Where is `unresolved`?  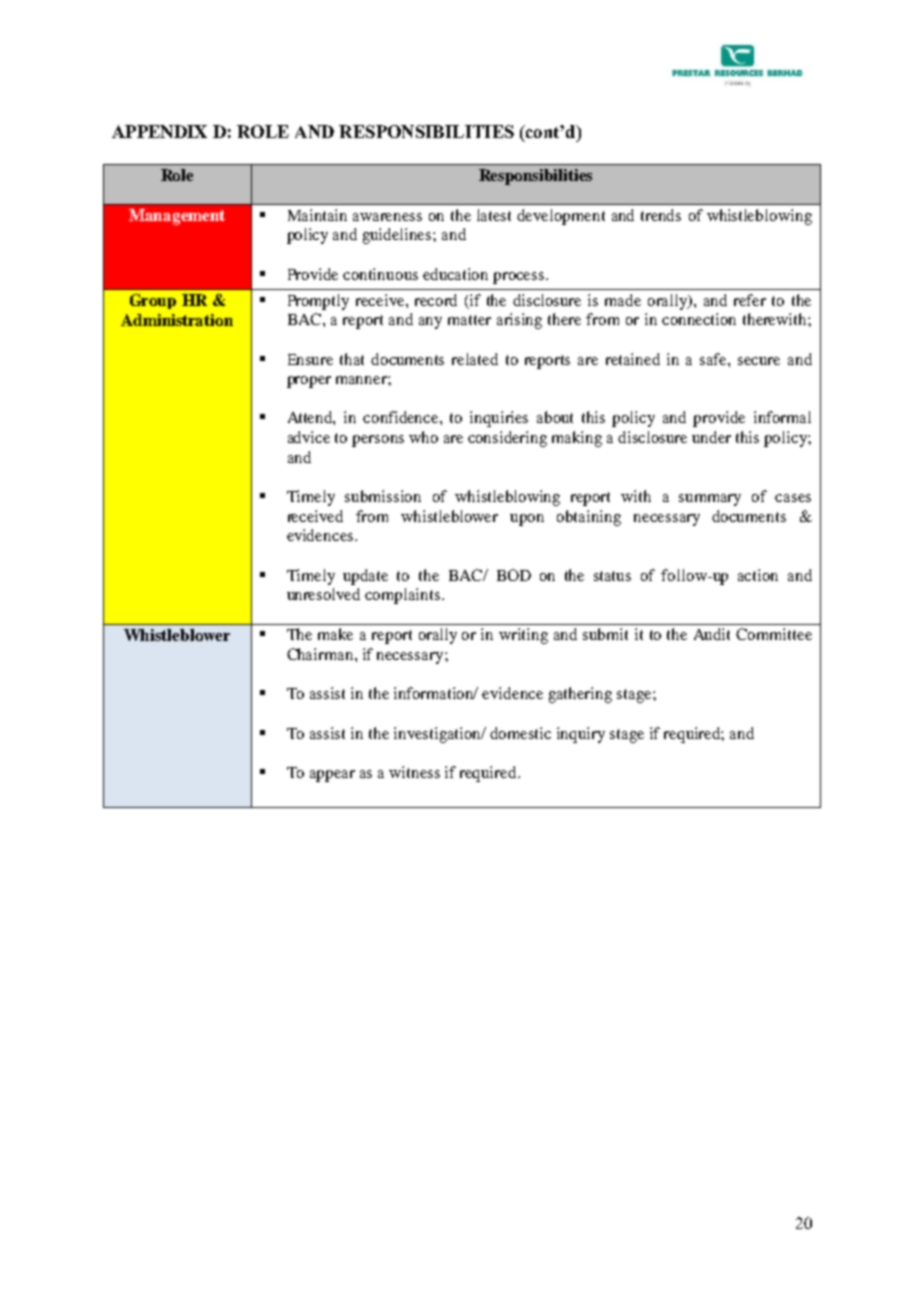
unresolved is located at coordinates (323, 594).
